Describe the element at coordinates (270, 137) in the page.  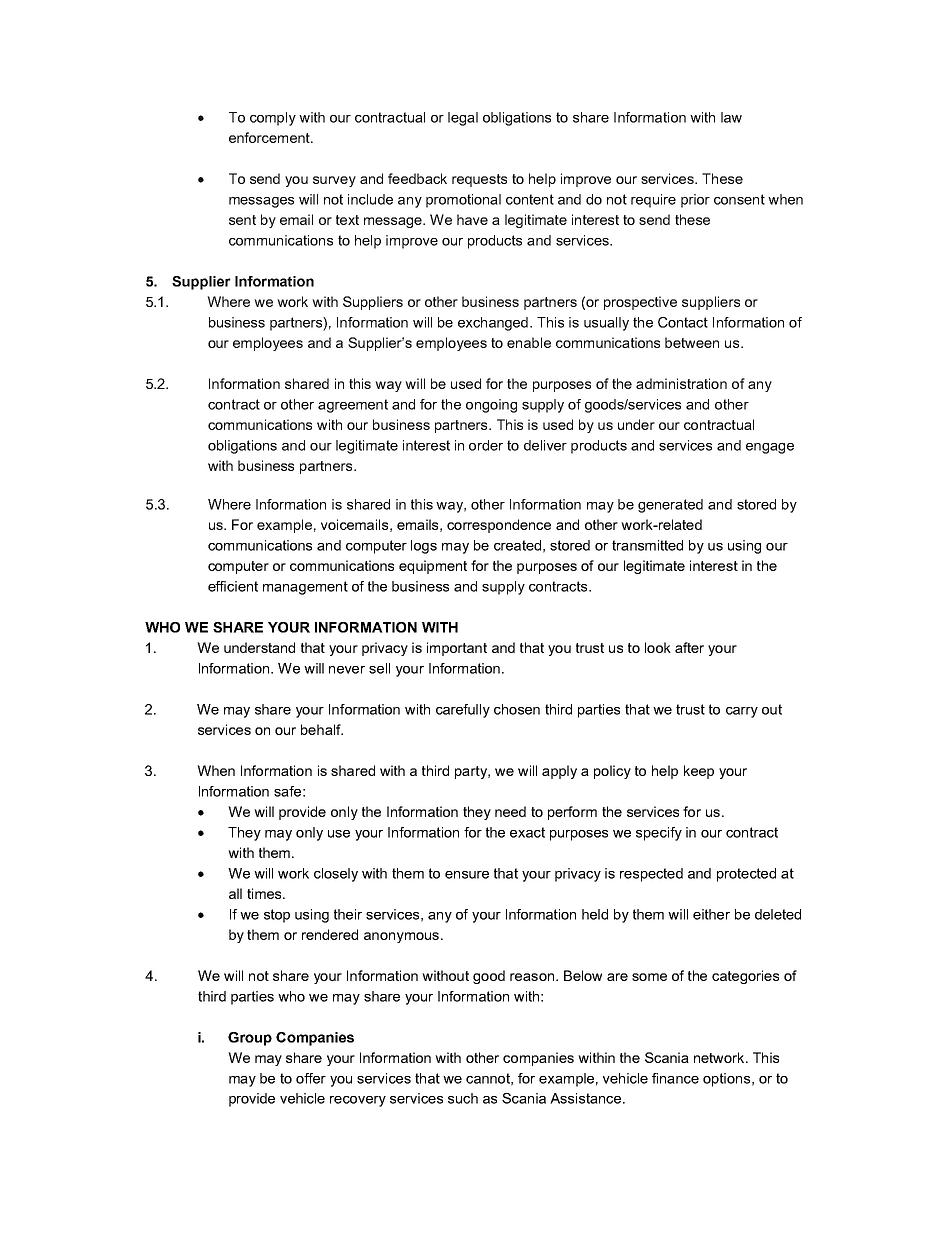
I see `enforcement` at that location.
